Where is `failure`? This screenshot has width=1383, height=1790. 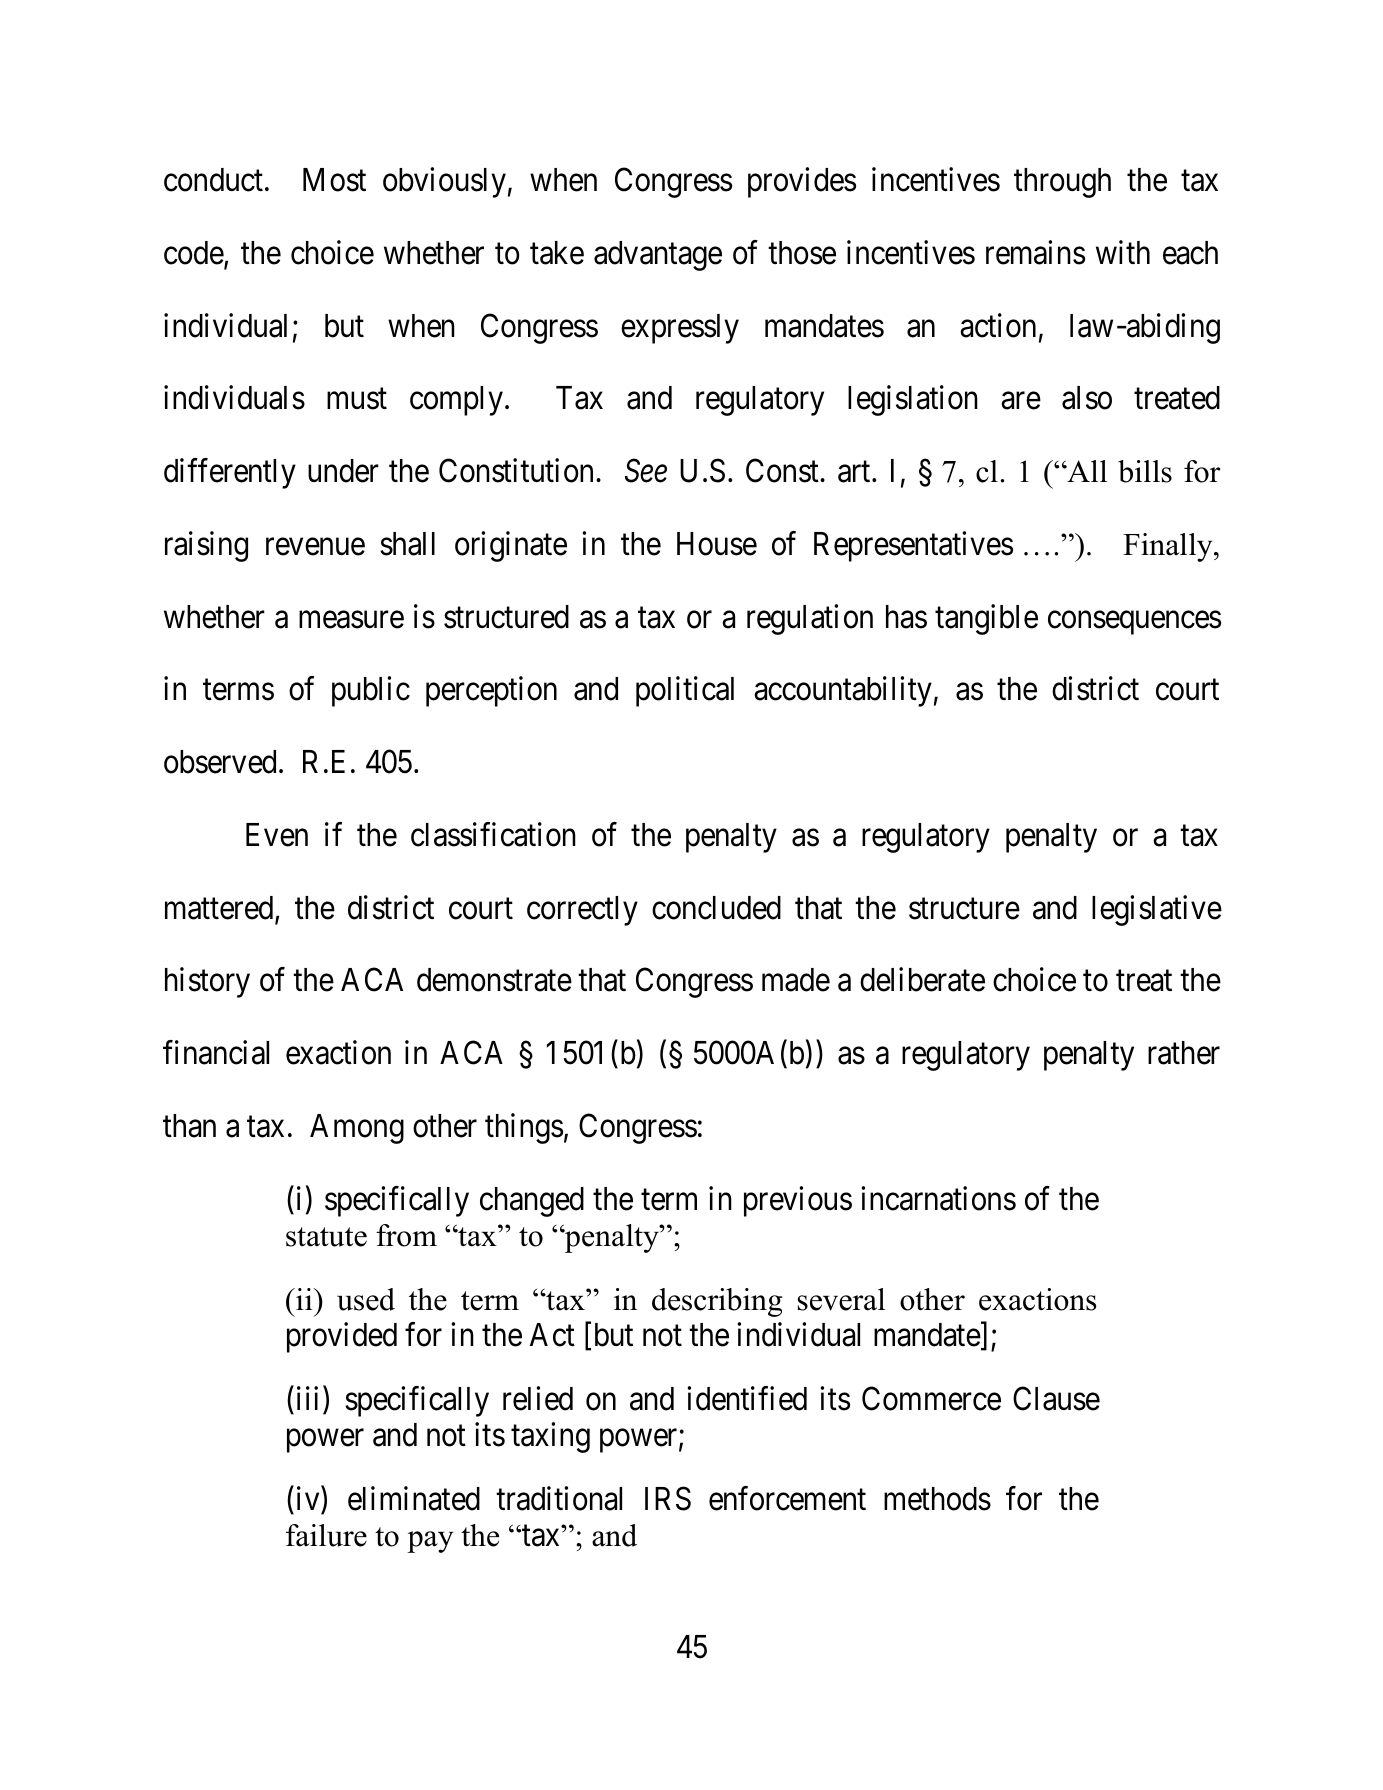
failure is located at coordinates (326, 1535).
